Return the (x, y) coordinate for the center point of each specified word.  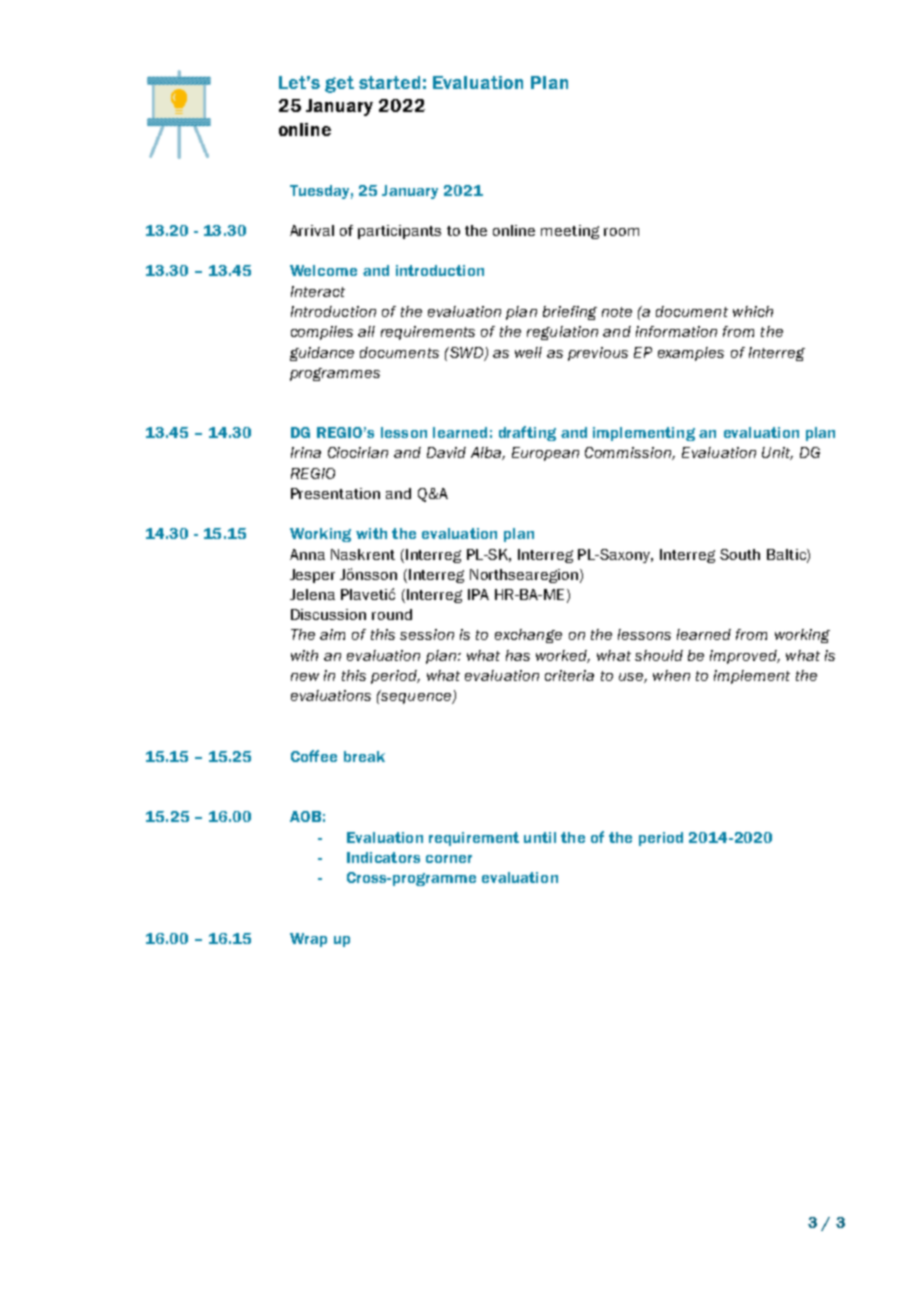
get (339, 84)
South (740, 554)
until (540, 837)
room (621, 232)
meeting (570, 232)
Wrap (308, 940)
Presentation (335, 493)
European (545, 454)
